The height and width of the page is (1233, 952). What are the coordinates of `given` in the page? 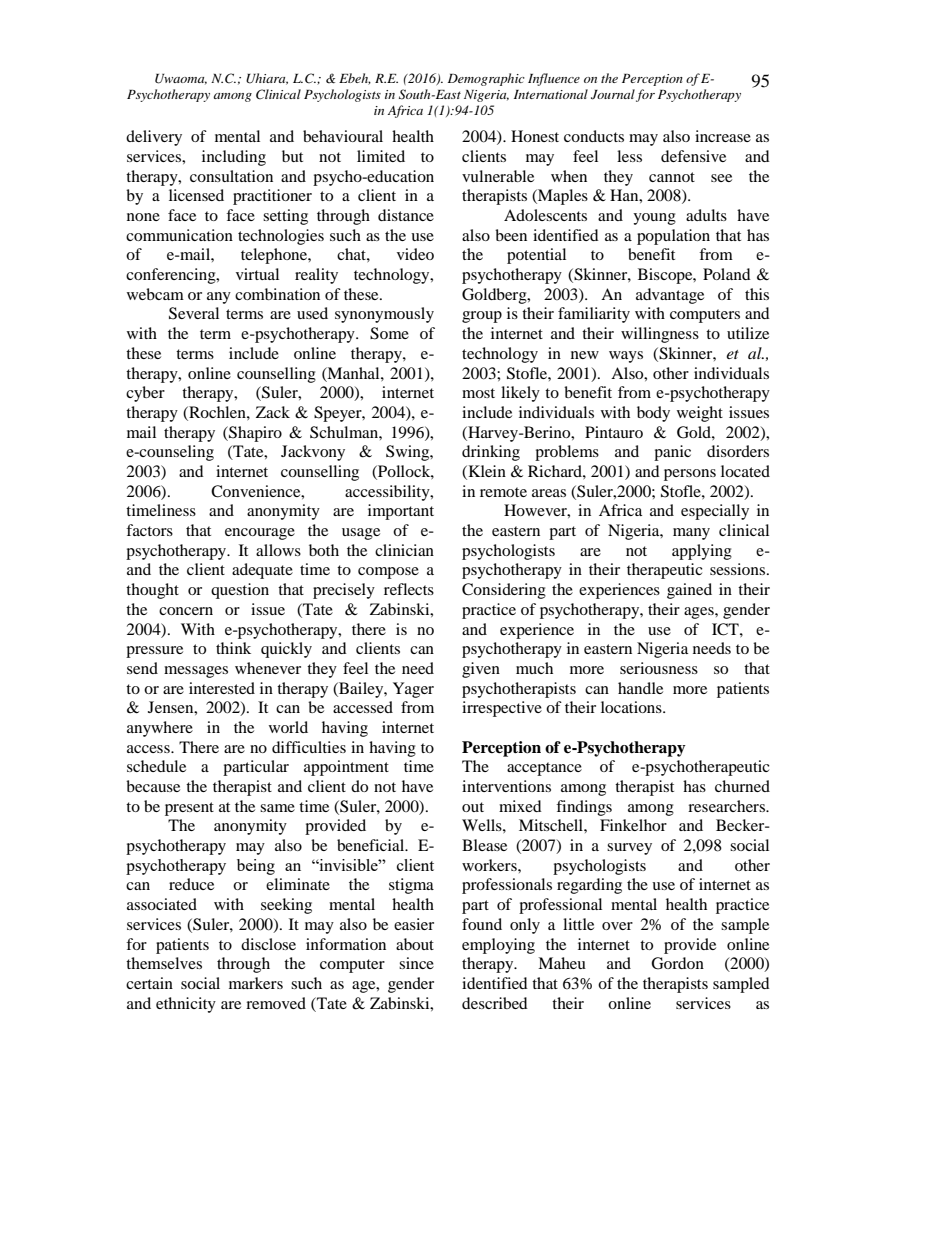 It's located at (481, 670).
